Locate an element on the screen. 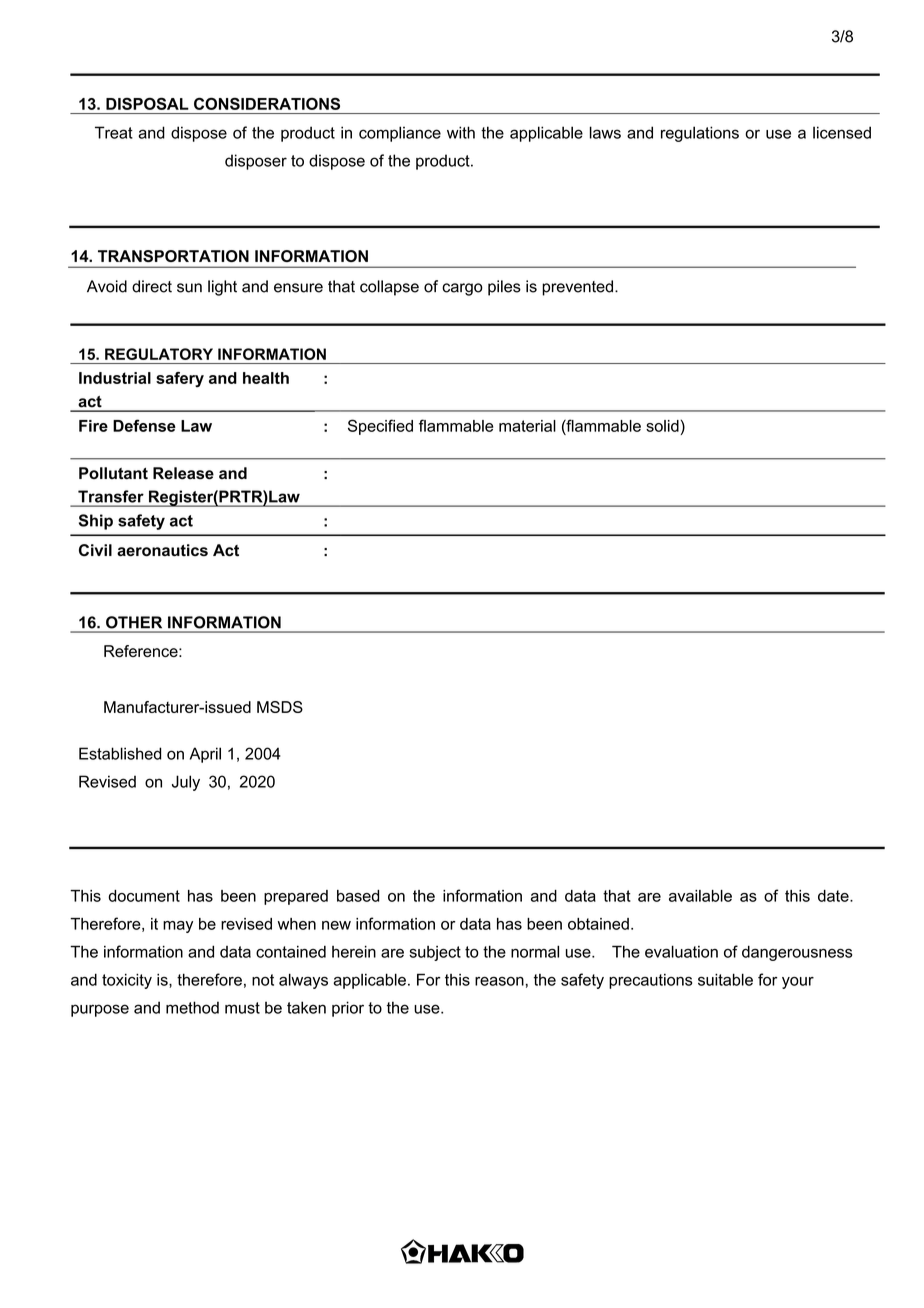 The image size is (924, 1308). reason is located at coordinates (499, 981).
